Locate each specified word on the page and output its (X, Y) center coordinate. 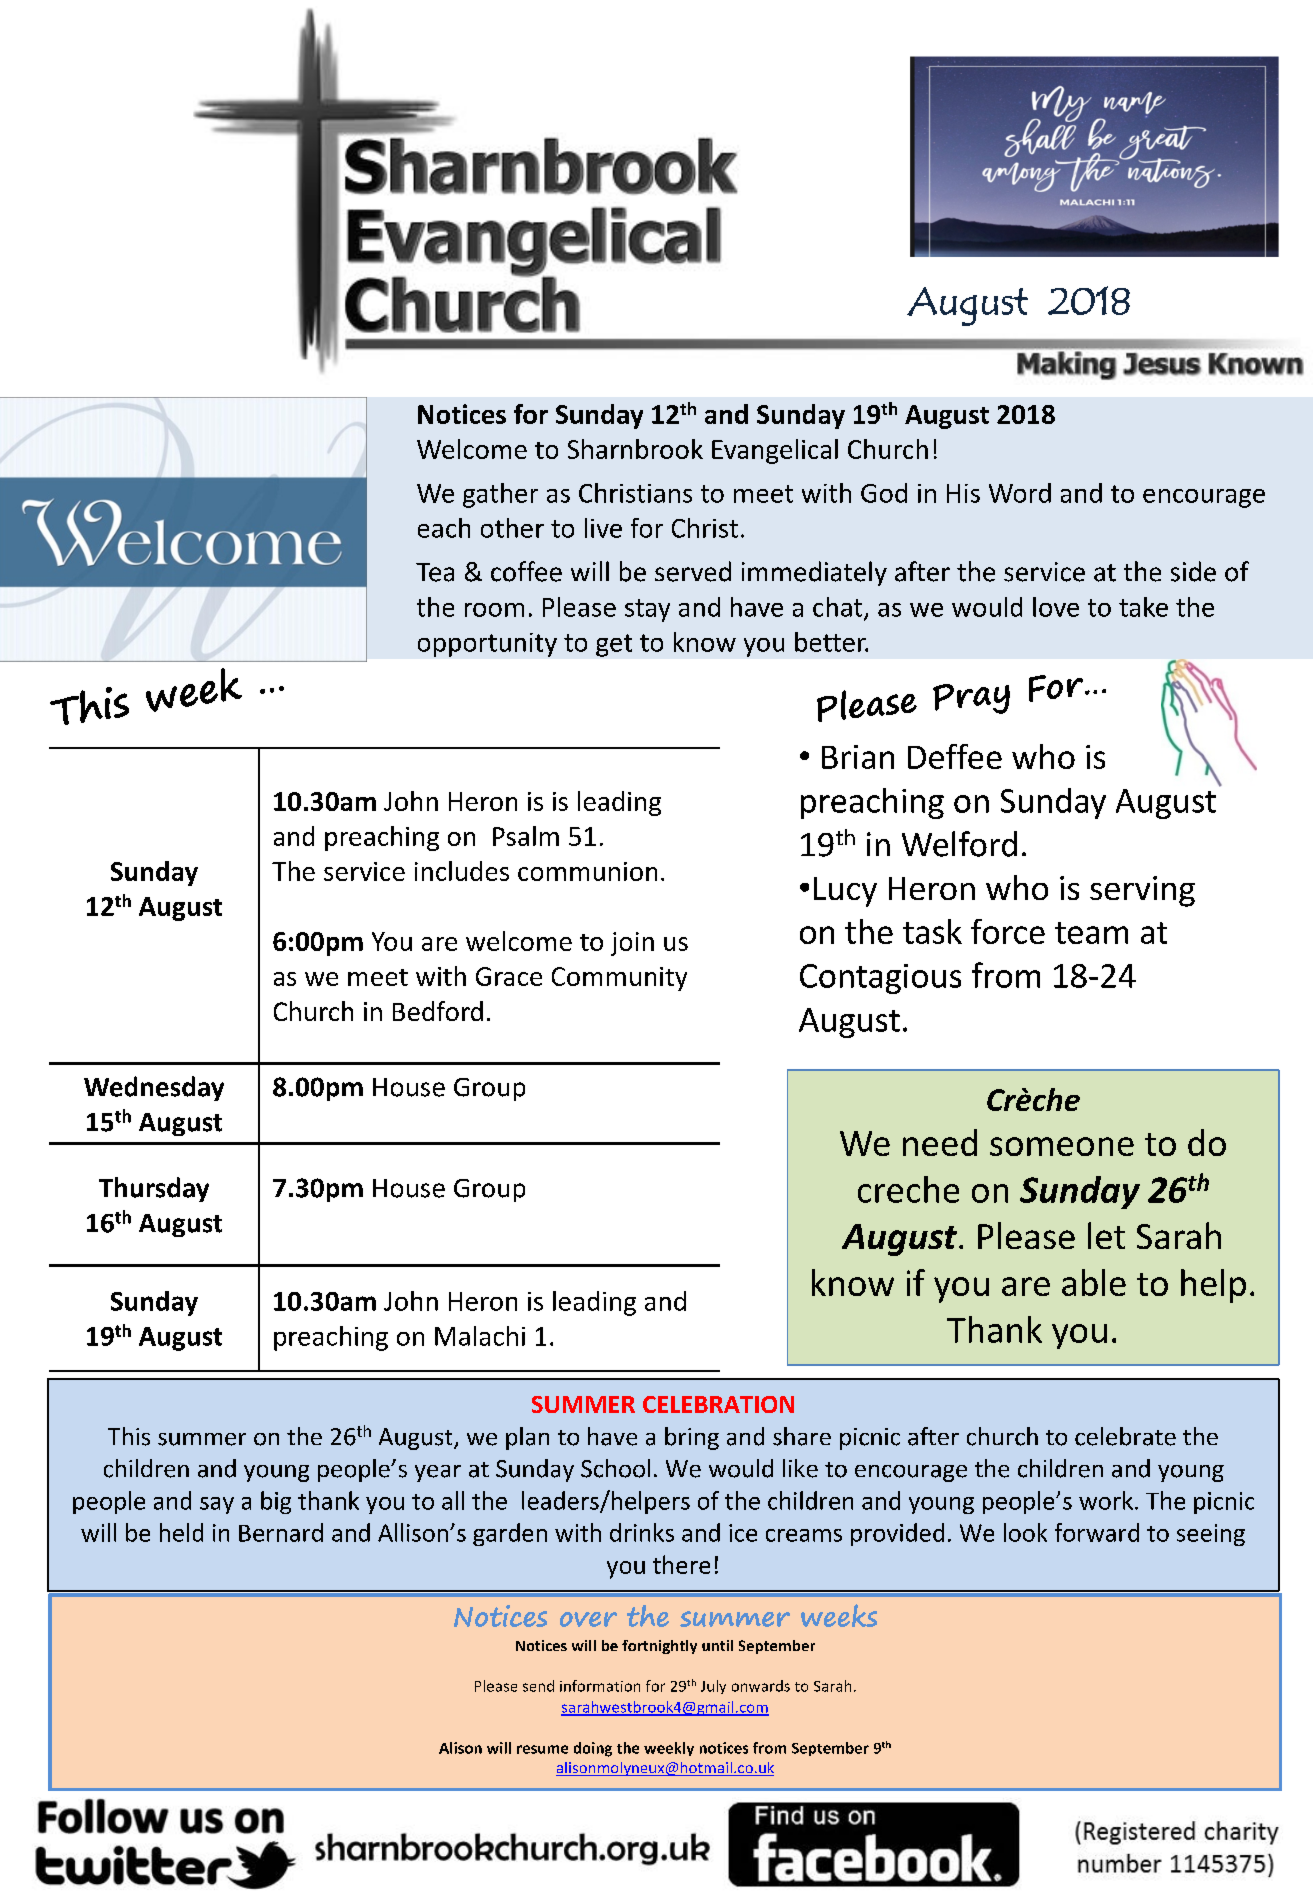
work (1106, 1500)
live (603, 528)
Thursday (154, 1189)
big (276, 1502)
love (1056, 607)
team (1091, 933)
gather (500, 495)
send (538, 1686)
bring (692, 1438)
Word (1020, 493)
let (1106, 1235)
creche (908, 1189)
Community (619, 979)
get (614, 645)
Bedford (438, 1011)
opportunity (487, 645)
